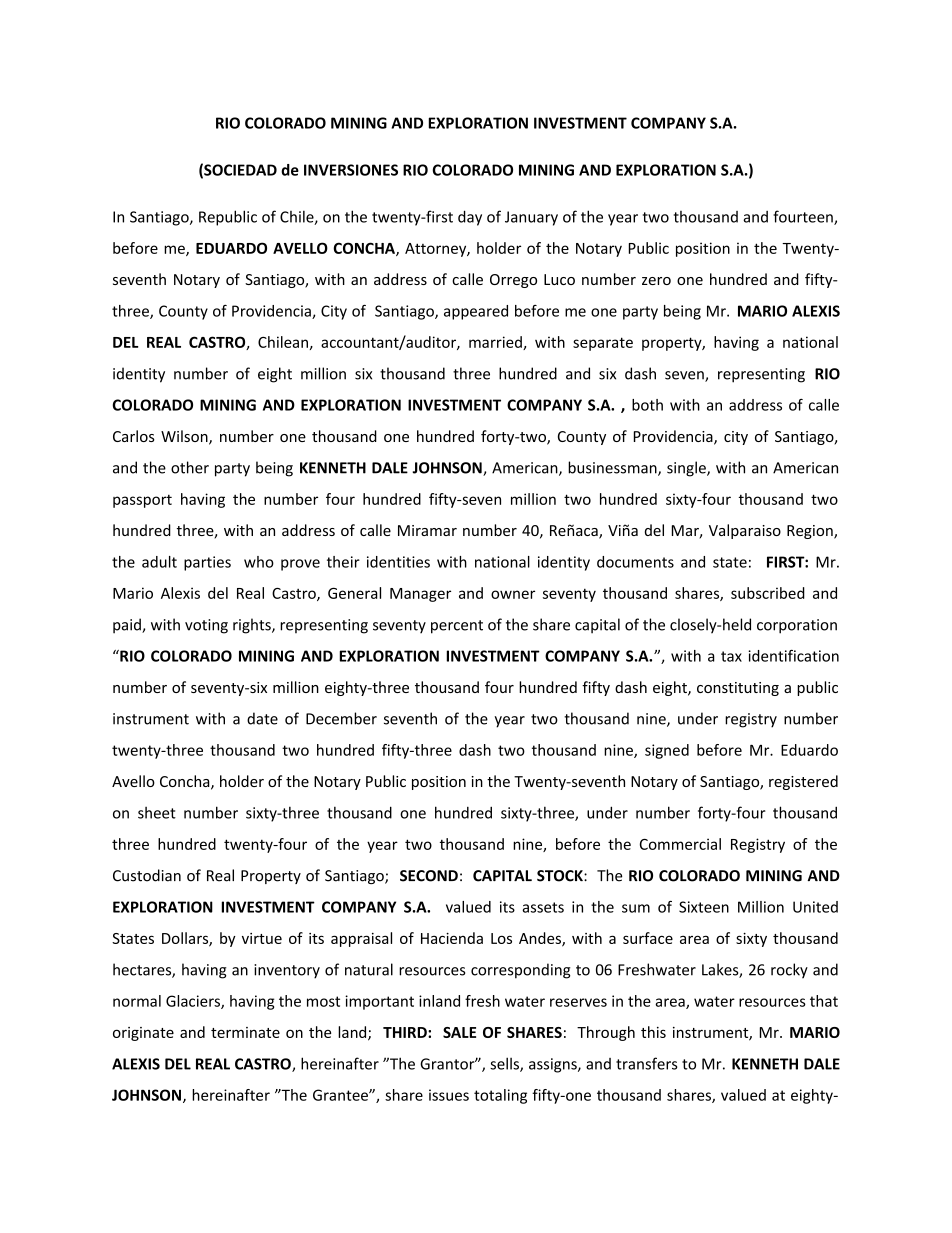  I want to click on terminate, so click(245, 1032).
